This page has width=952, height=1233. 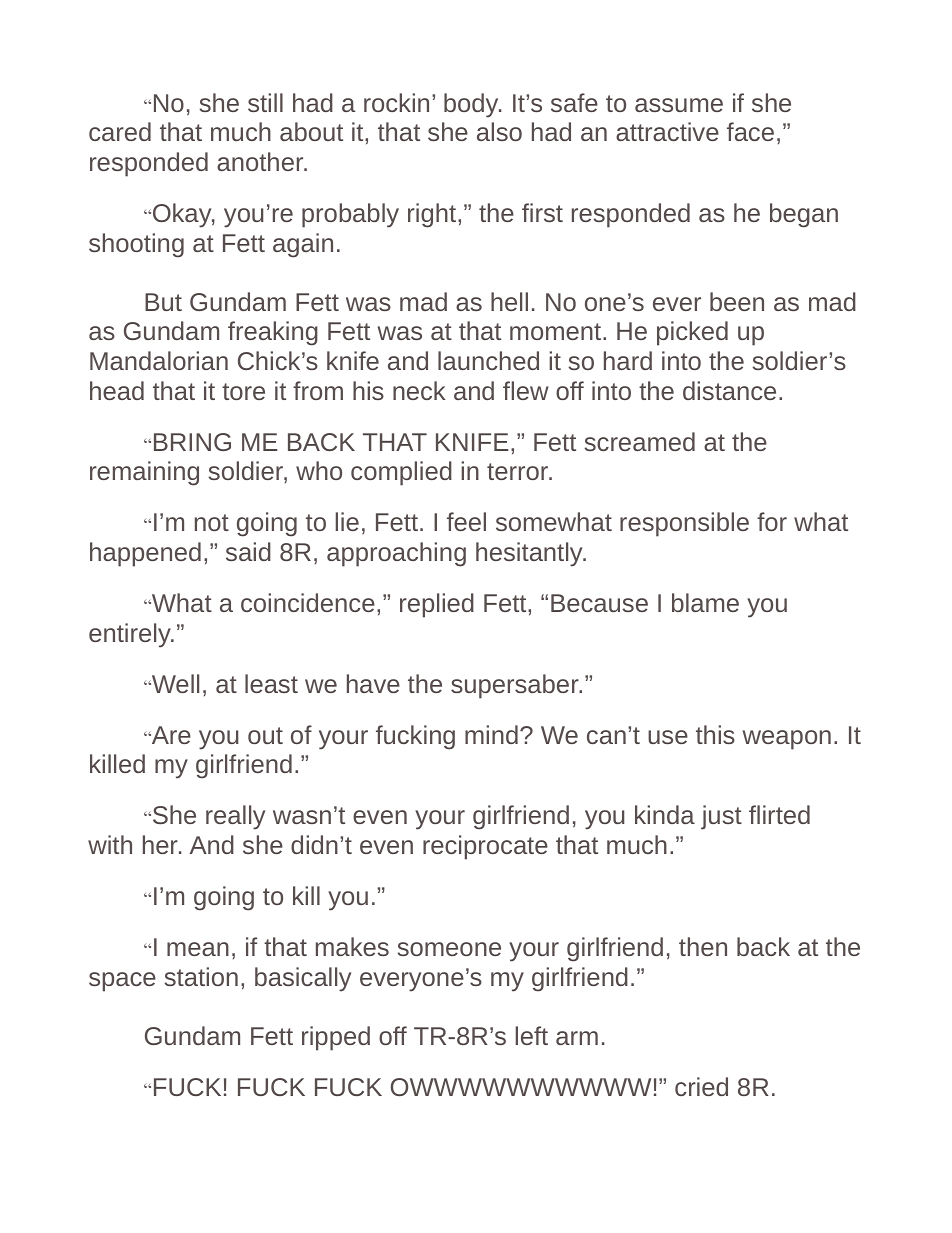 I want to click on blame, so click(x=705, y=602).
